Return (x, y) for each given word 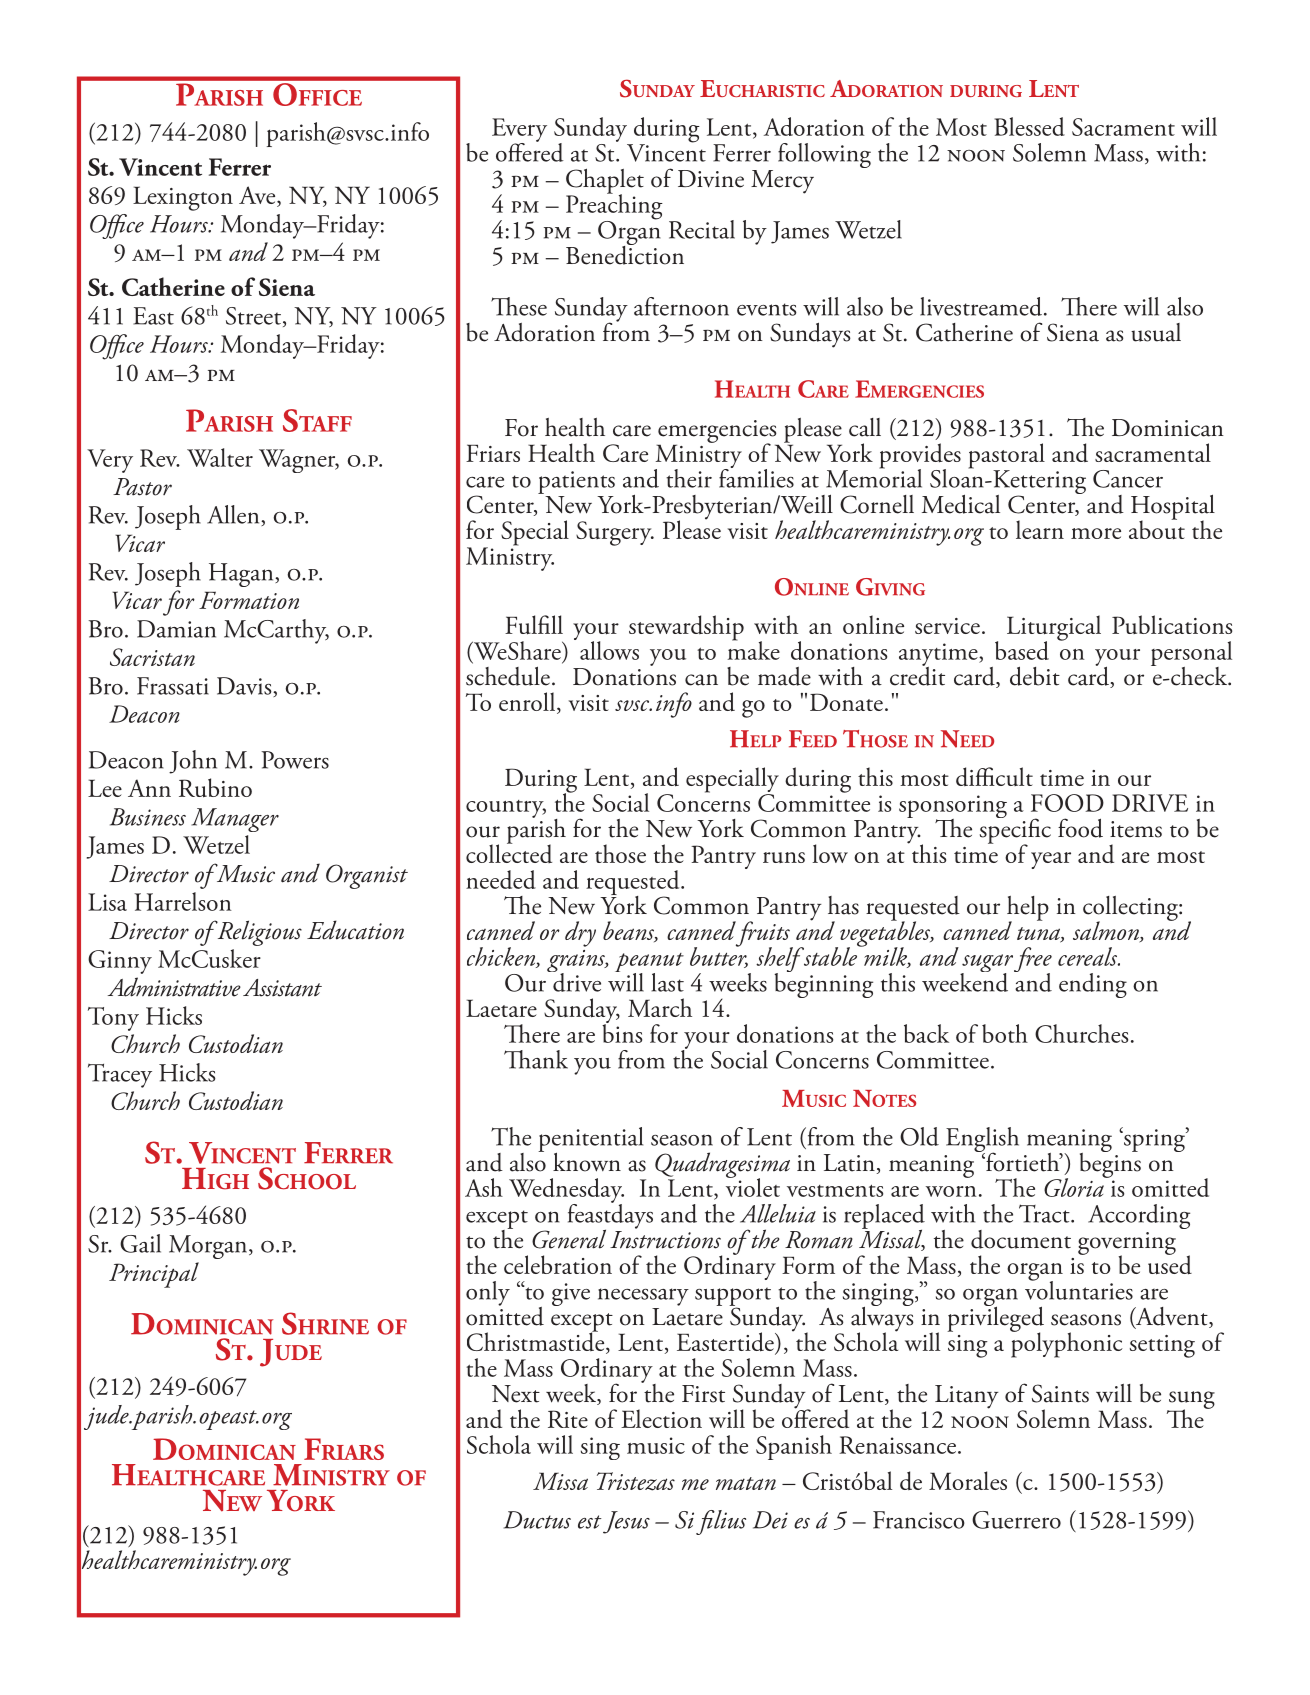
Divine (711, 179)
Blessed (1030, 126)
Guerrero (1016, 1520)
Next (516, 1394)
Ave (258, 196)
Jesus (626, 1522)
